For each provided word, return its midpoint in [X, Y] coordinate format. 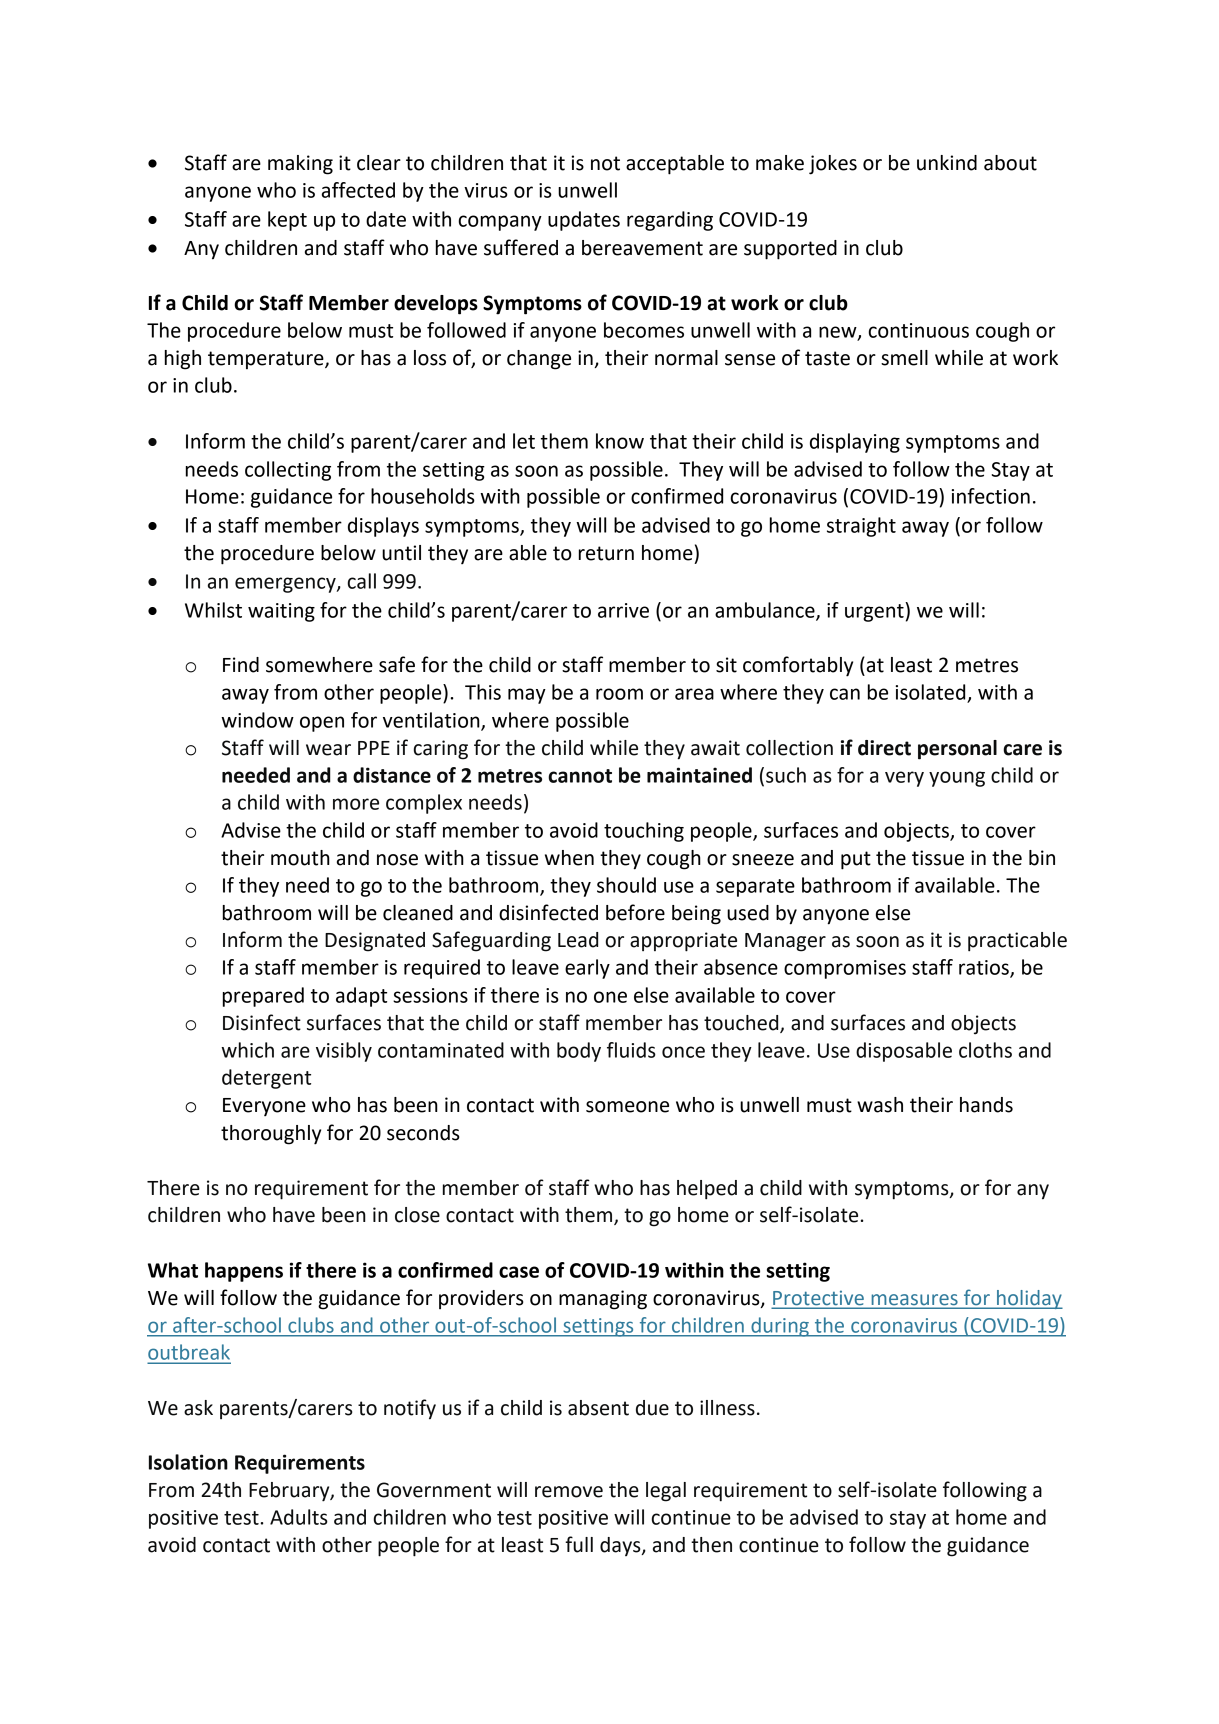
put [856, 860]
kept [287, 221]
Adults [299, 1517]
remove [569, 1492]
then [711, 1545]
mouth [300, 858]
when [569, 858]
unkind [947, 163]
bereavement [642, 248]
